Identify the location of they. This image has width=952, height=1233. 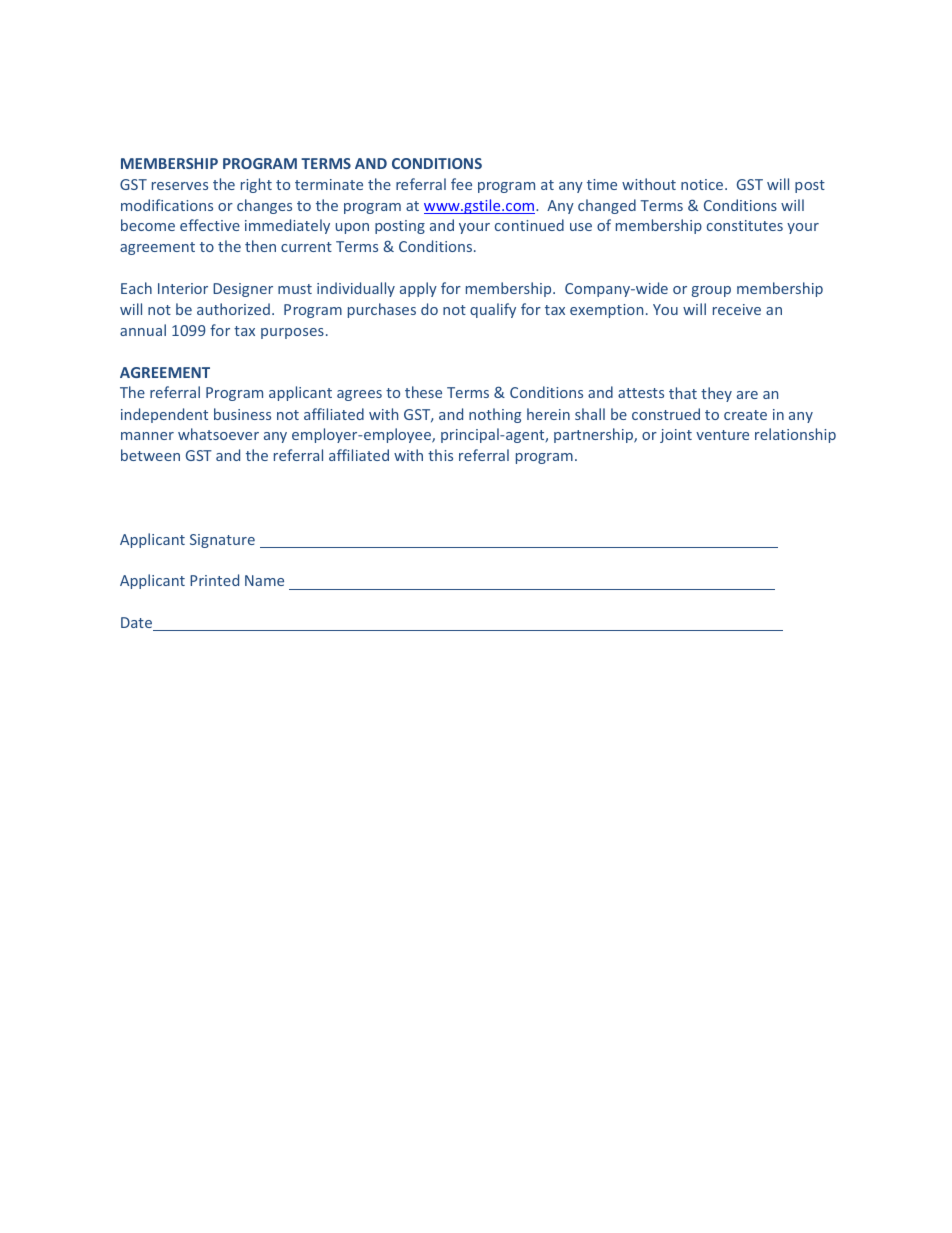
(716, 394).
